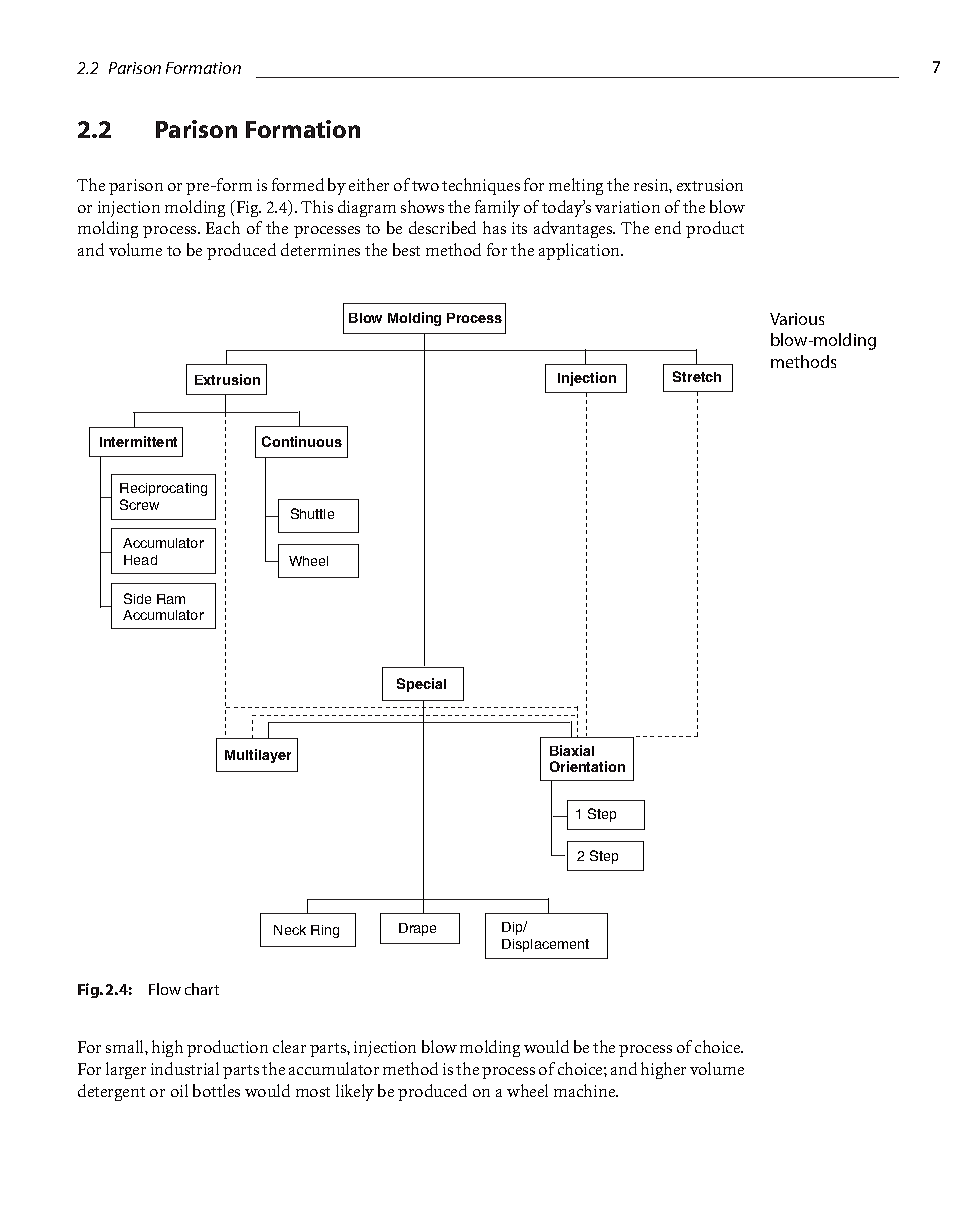  I want to click on Each, so click(223, 227).
